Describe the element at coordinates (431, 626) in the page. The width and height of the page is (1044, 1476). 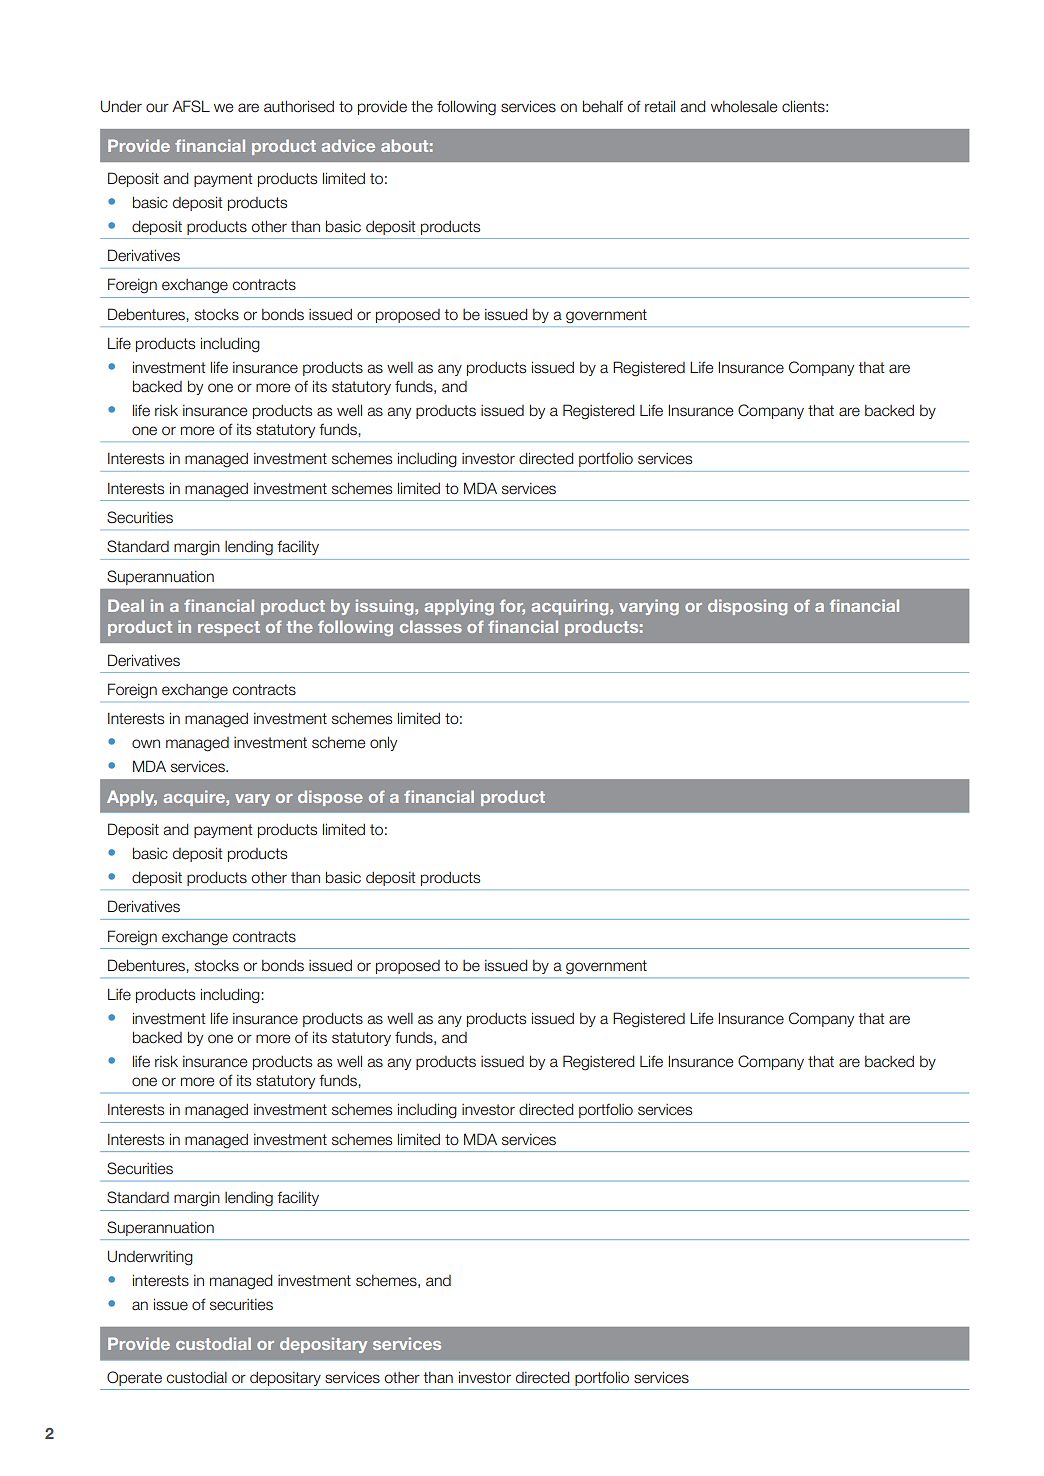
I see `classes` at that location.
